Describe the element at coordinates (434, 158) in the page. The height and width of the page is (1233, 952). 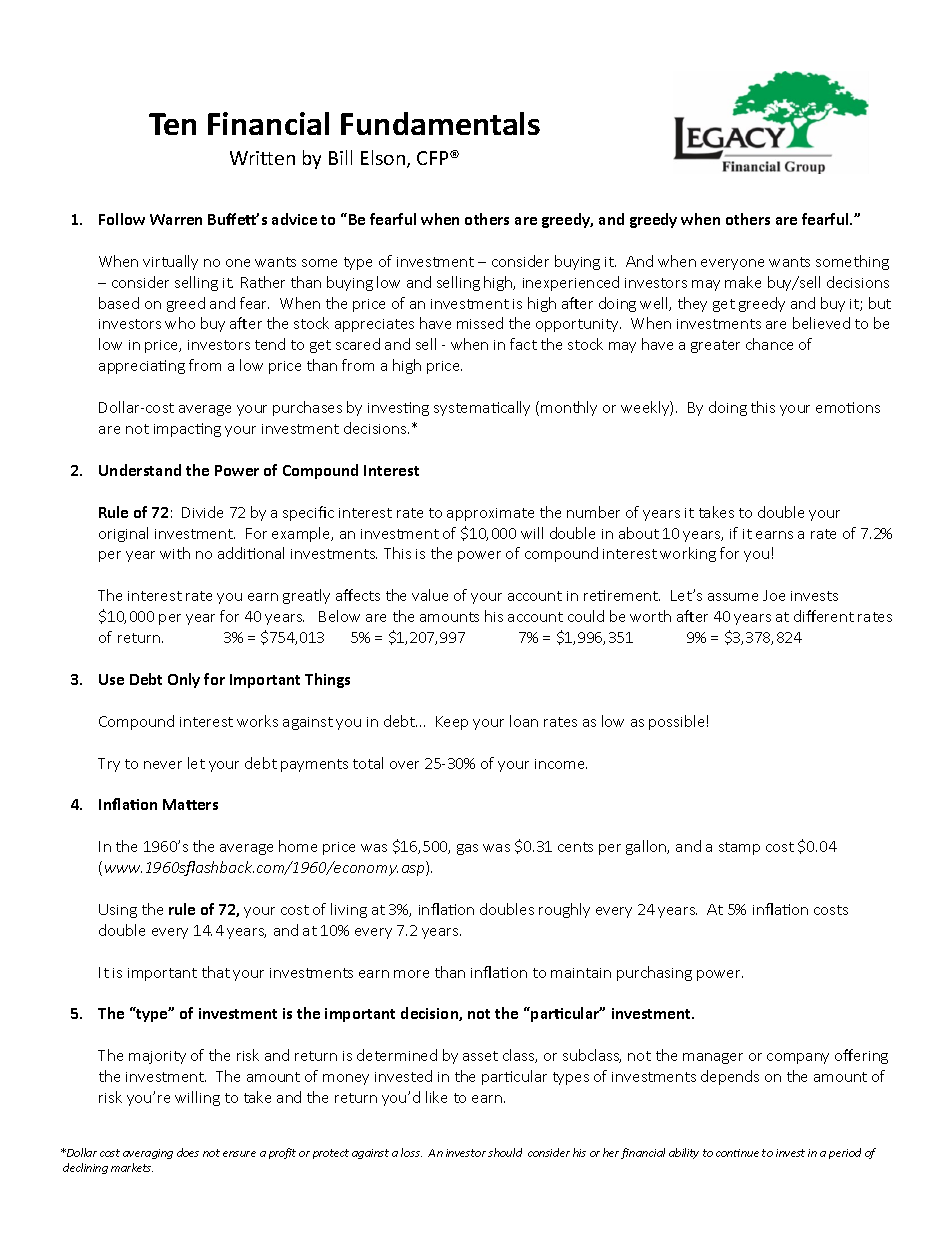
I see `CFP` at that location.
